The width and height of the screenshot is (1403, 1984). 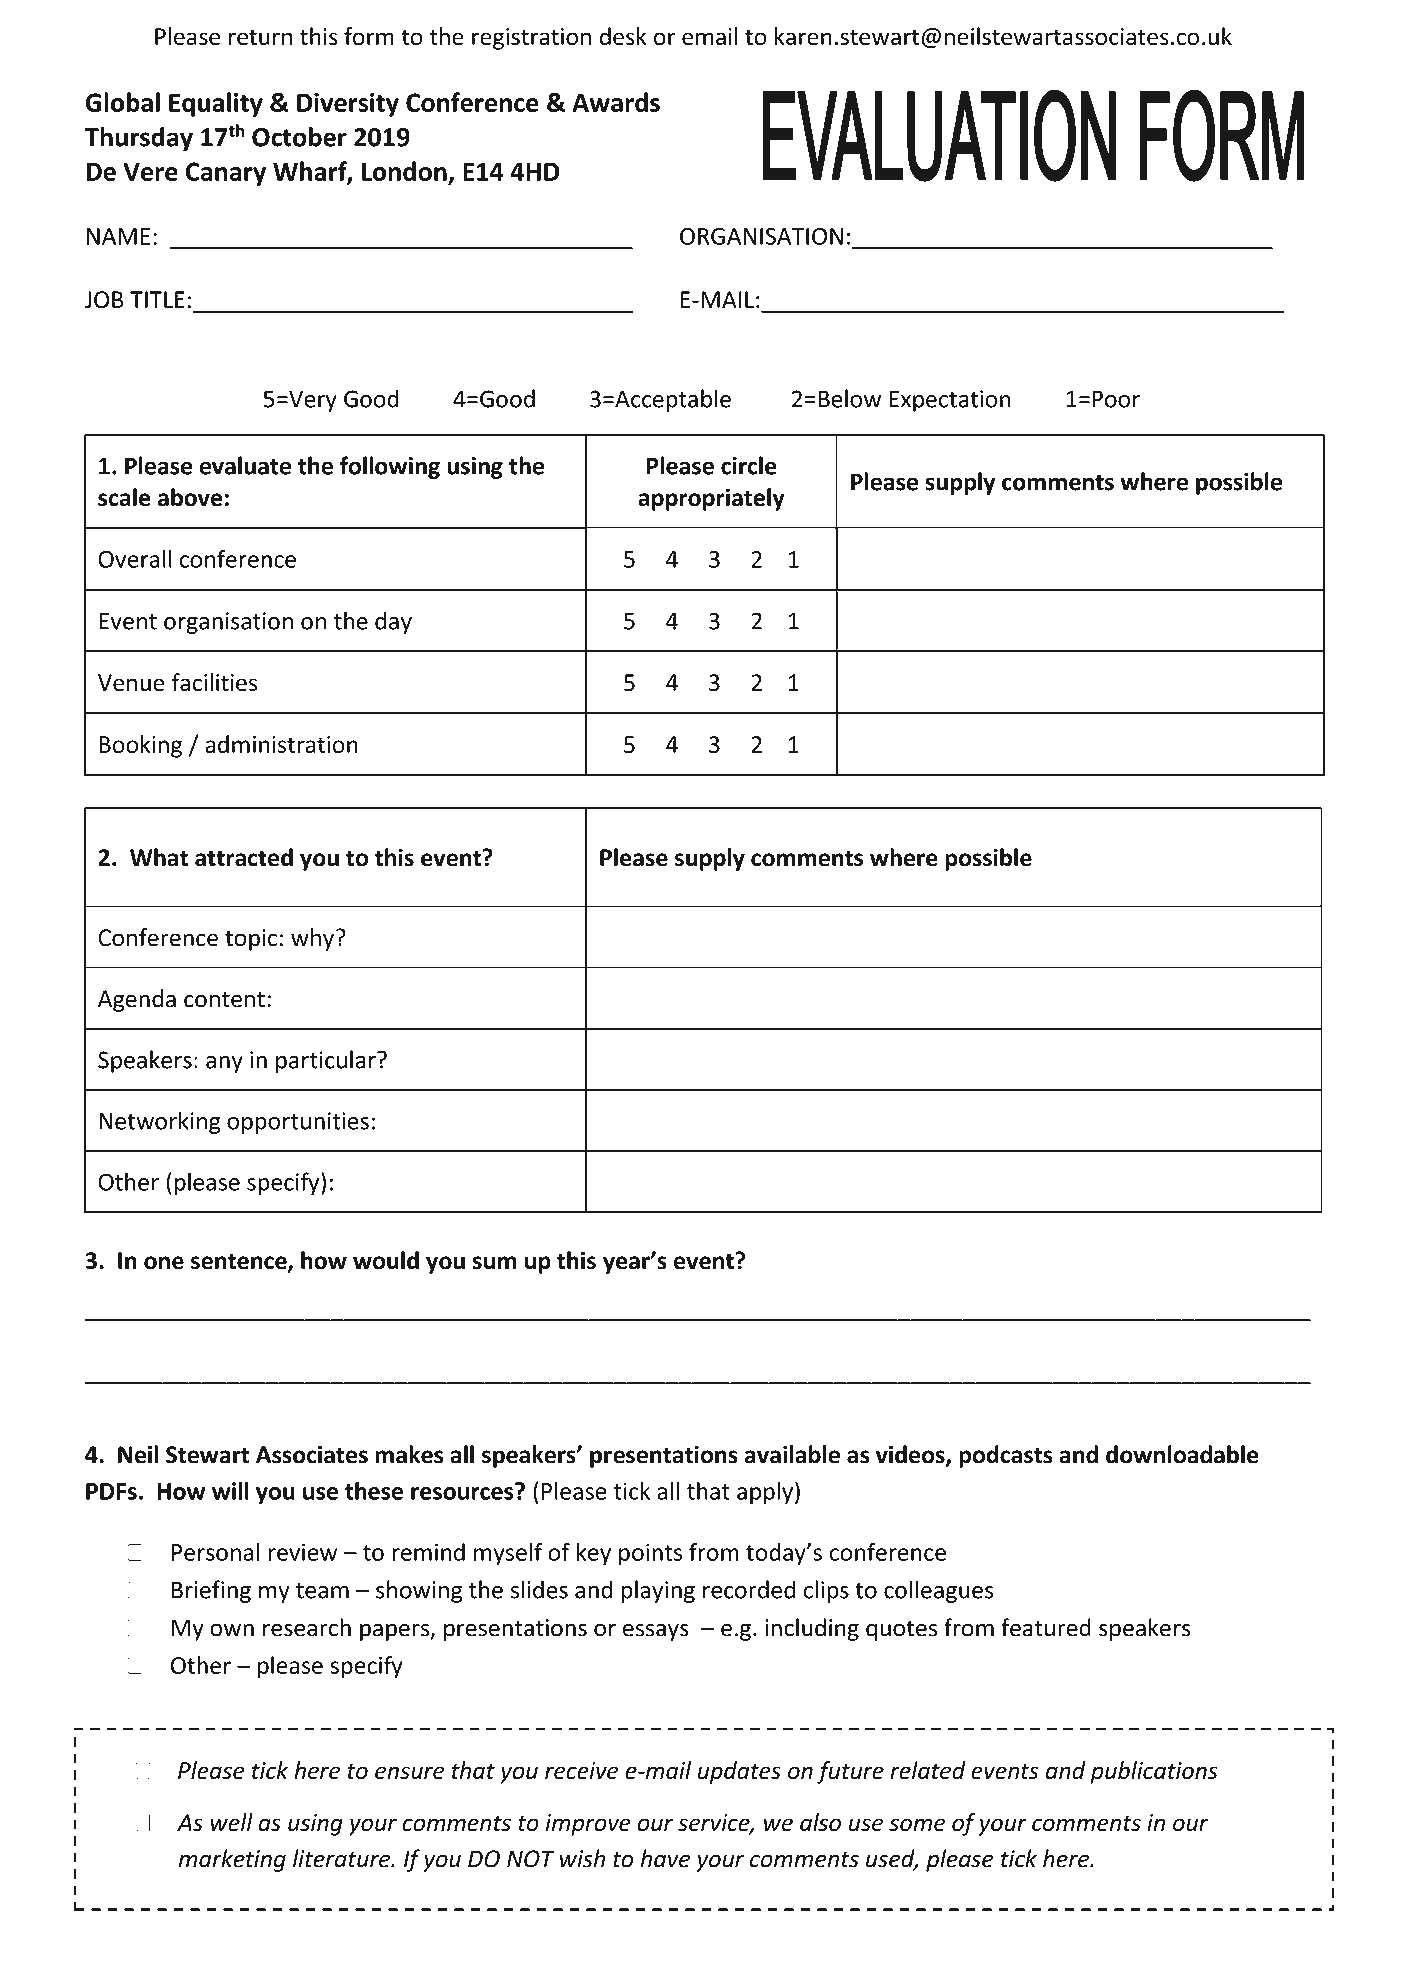 What do you see at coordinates (281, 744) in the screenshot?
I see `administration` at bounding box center [281, 744].
